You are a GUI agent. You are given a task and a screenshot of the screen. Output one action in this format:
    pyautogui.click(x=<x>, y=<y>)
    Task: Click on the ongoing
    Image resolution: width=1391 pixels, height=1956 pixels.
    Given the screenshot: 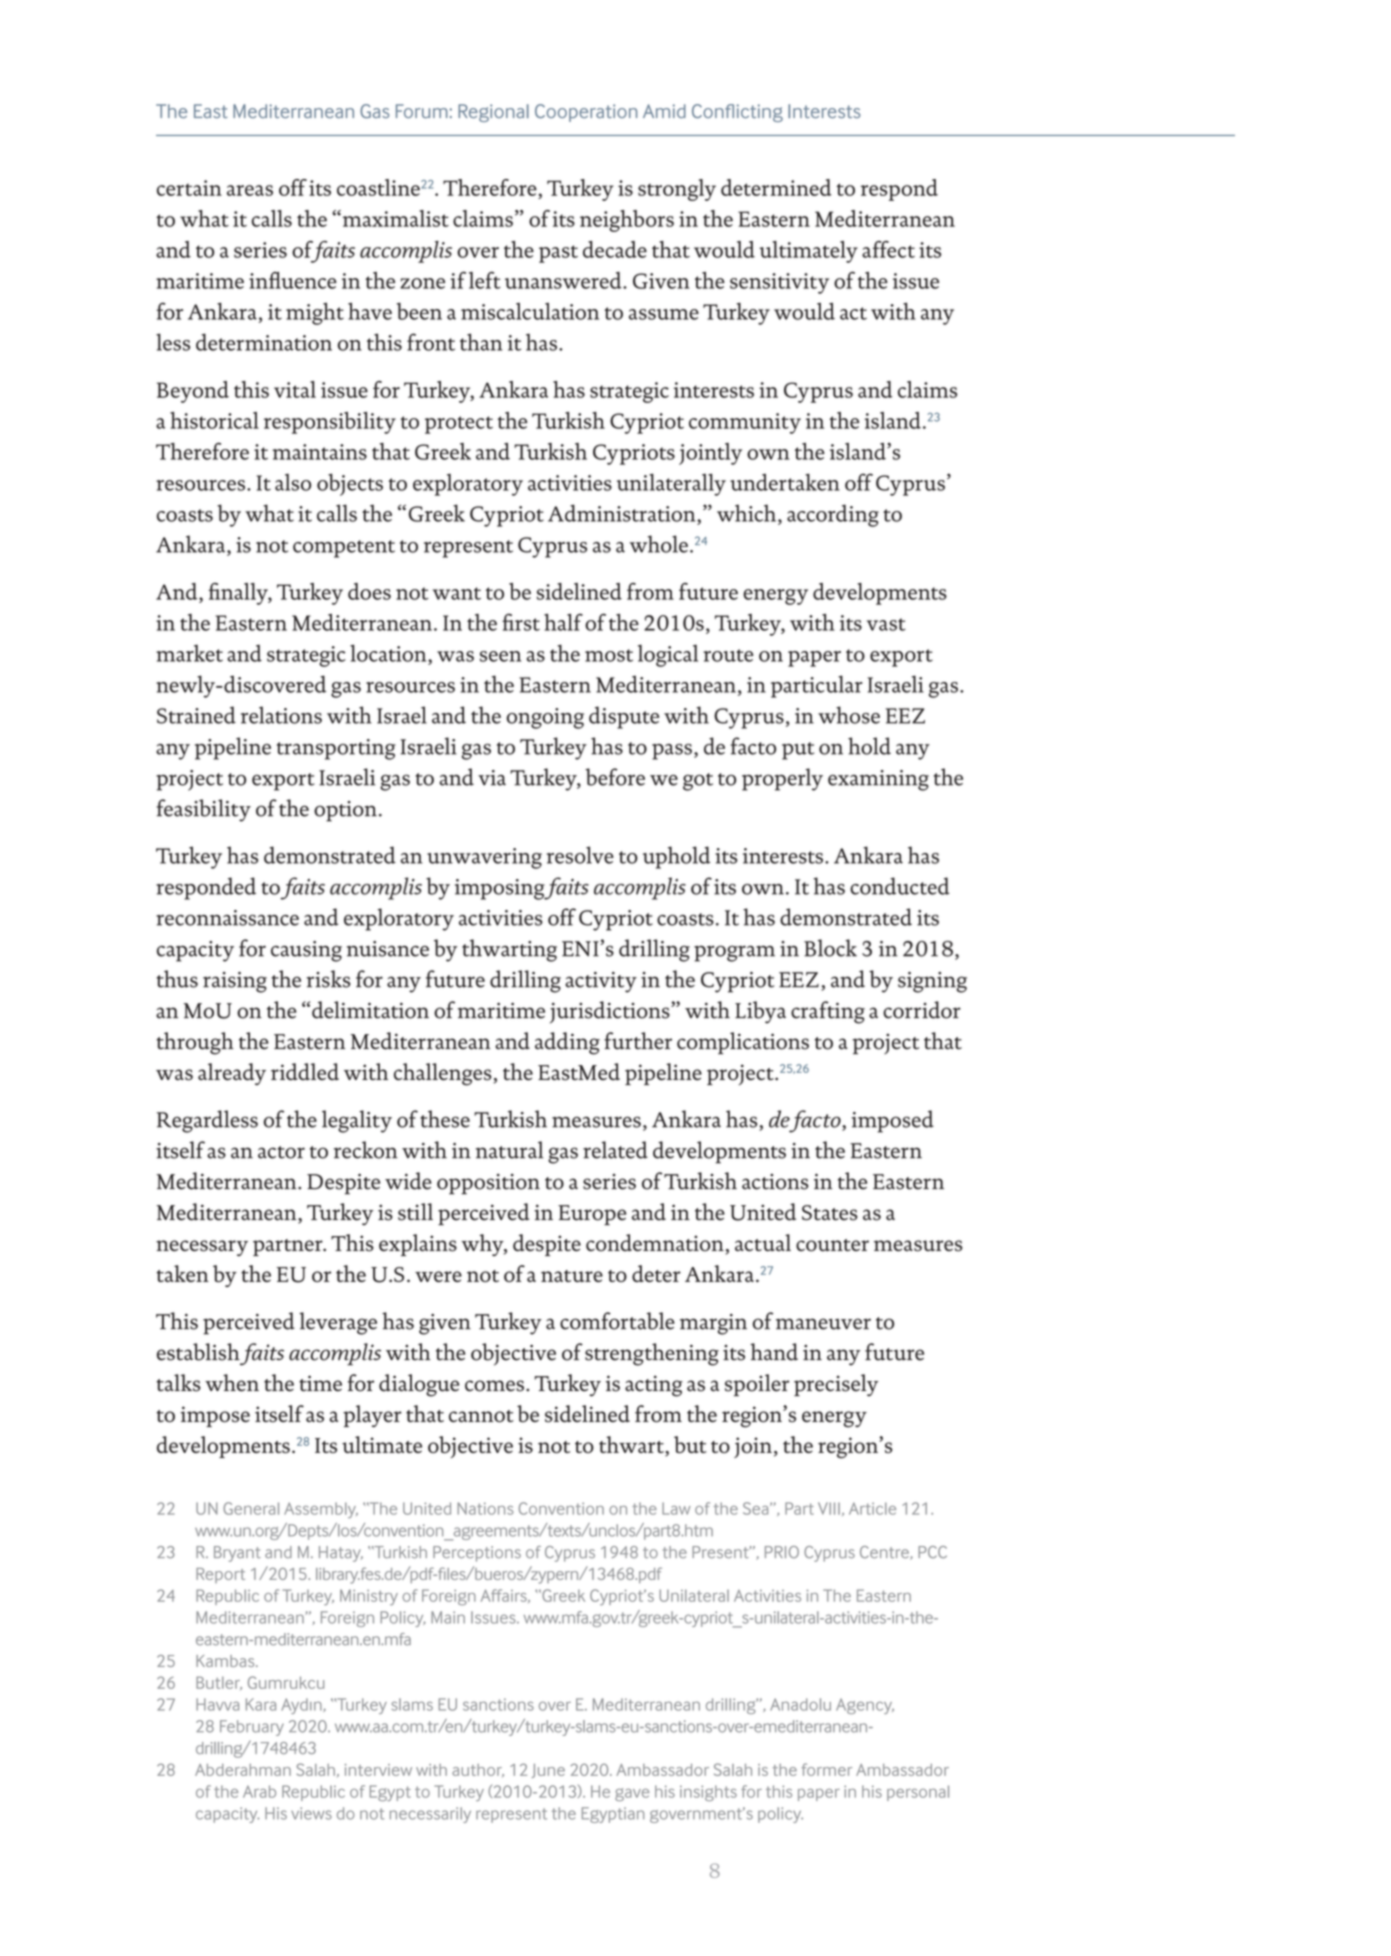 What is the action you would take?
    pyautogui.click(x=545, y=718)
